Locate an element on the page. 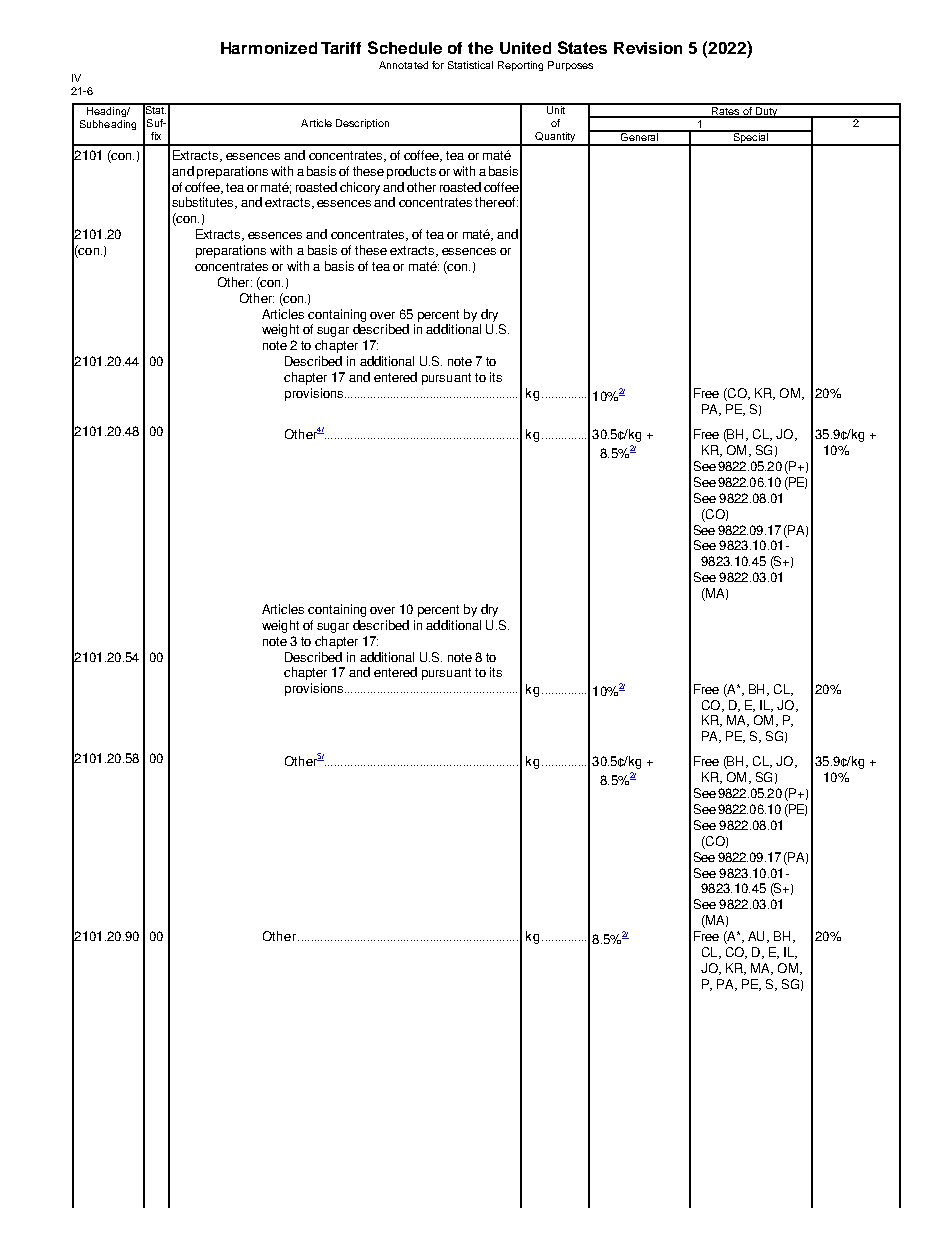 The height and width of the page is (1233, 952). substitutes is located at coordinates (204, 203).
